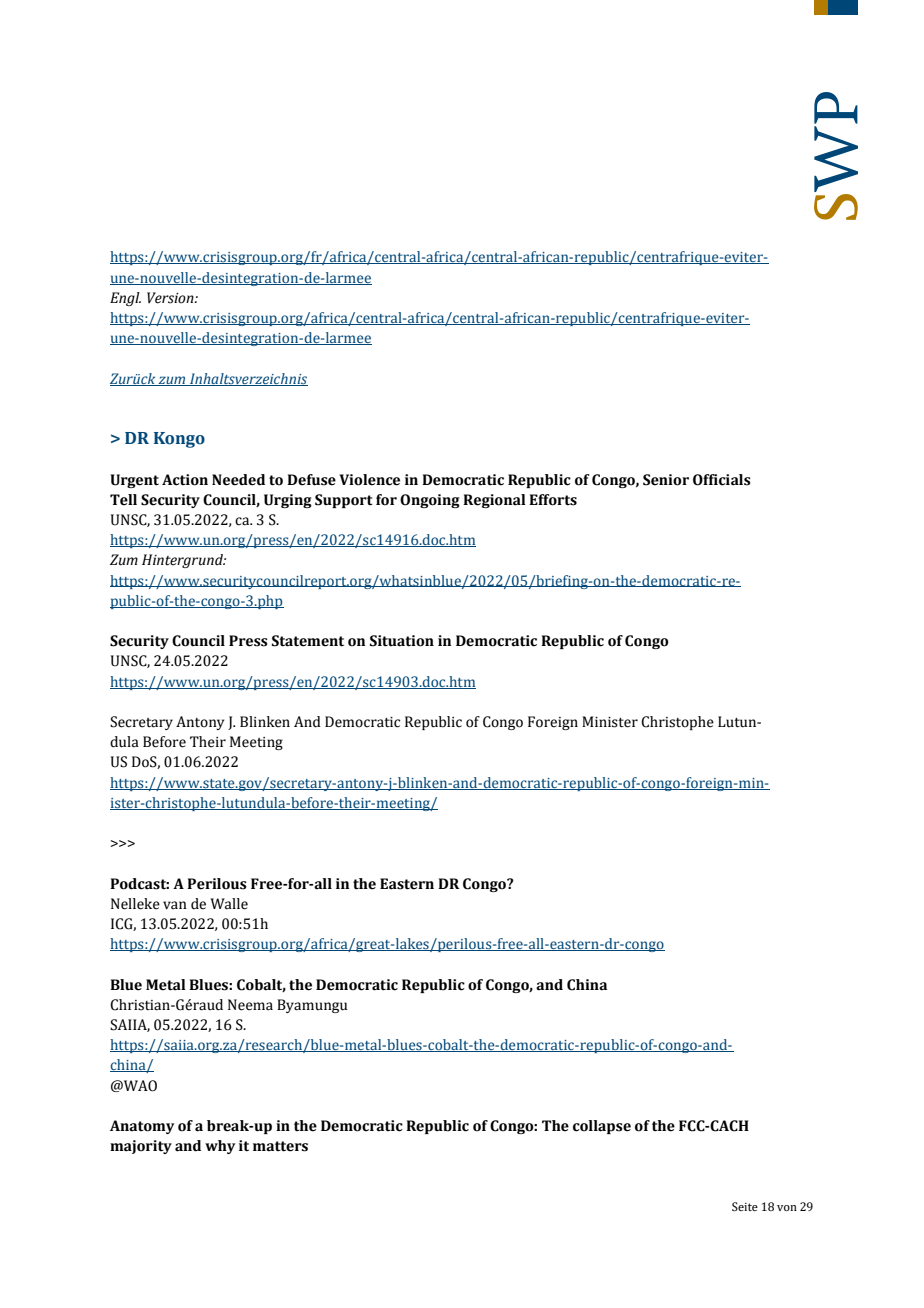 The width and height of the screenshot is (924, 1308). What do you see at coordinates (220, 1147) in the screenshot?
I see `why` at bounding box center [220, 1147].
